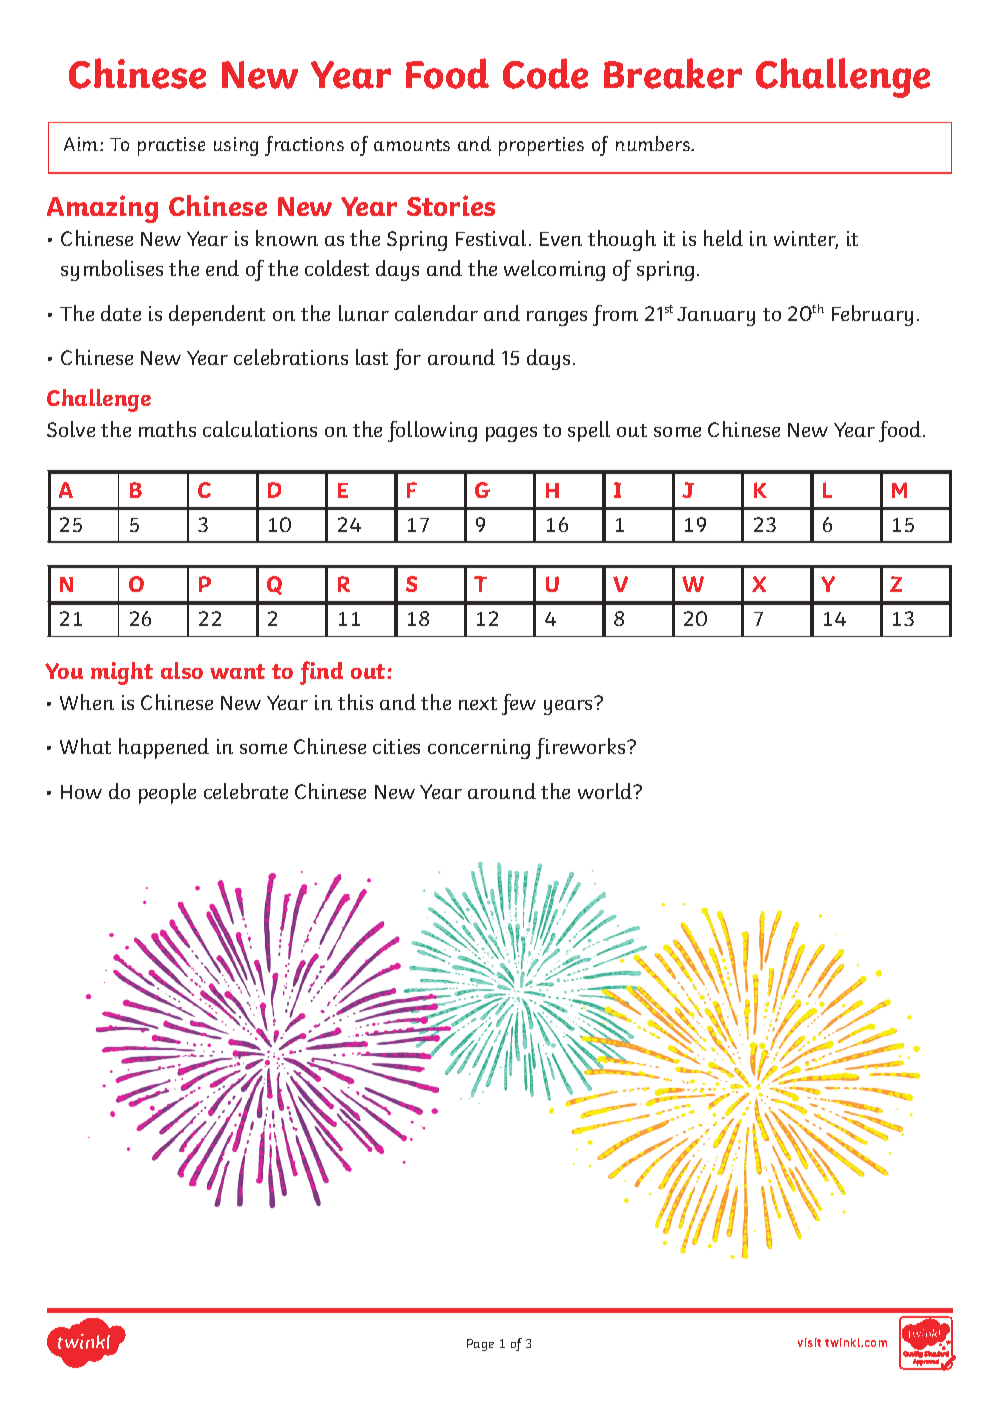 The image size is (1000, 1415). I want to click on world, so click(606, 791).
